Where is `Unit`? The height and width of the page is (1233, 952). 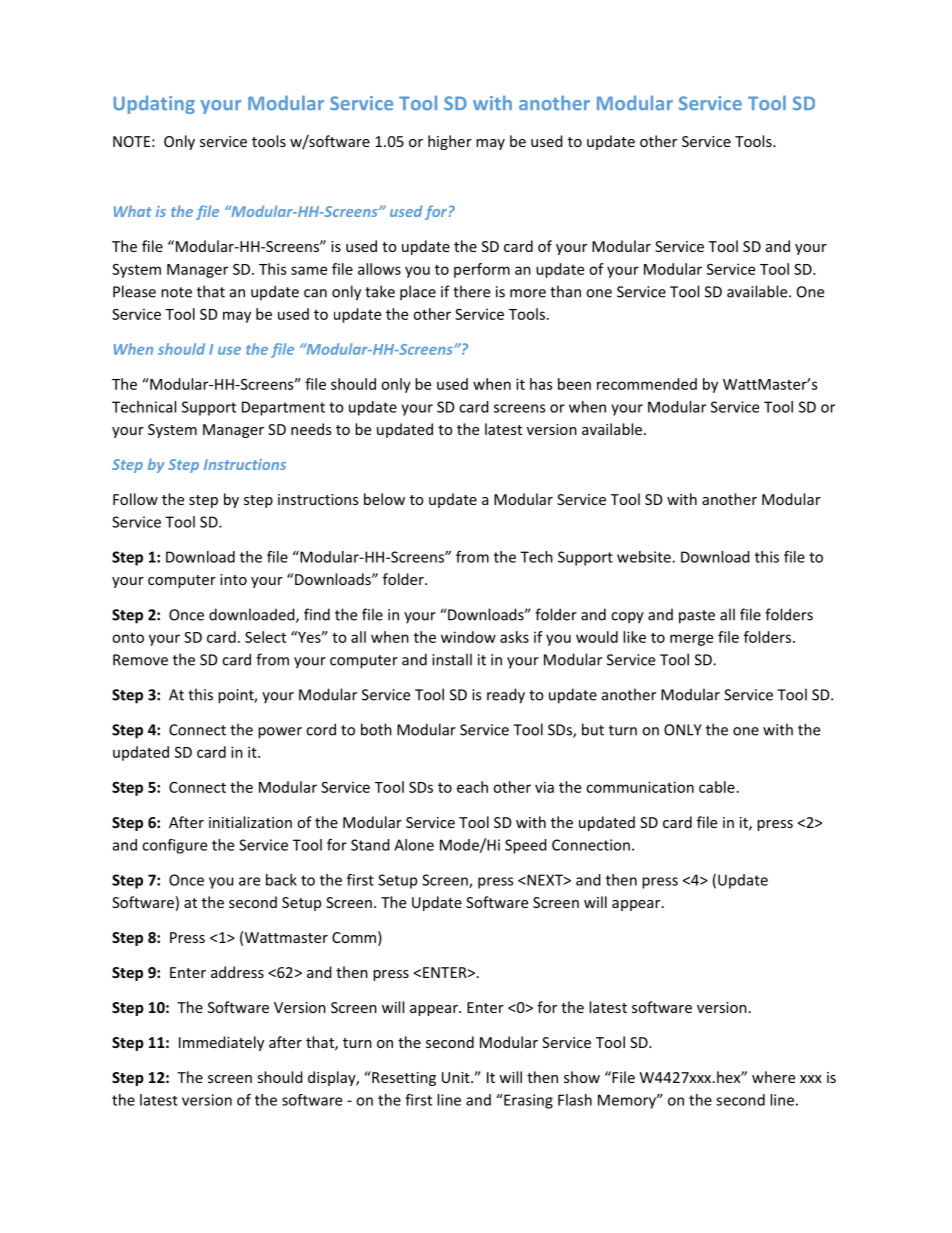
Unit is located at coordinates (457, 1077).
